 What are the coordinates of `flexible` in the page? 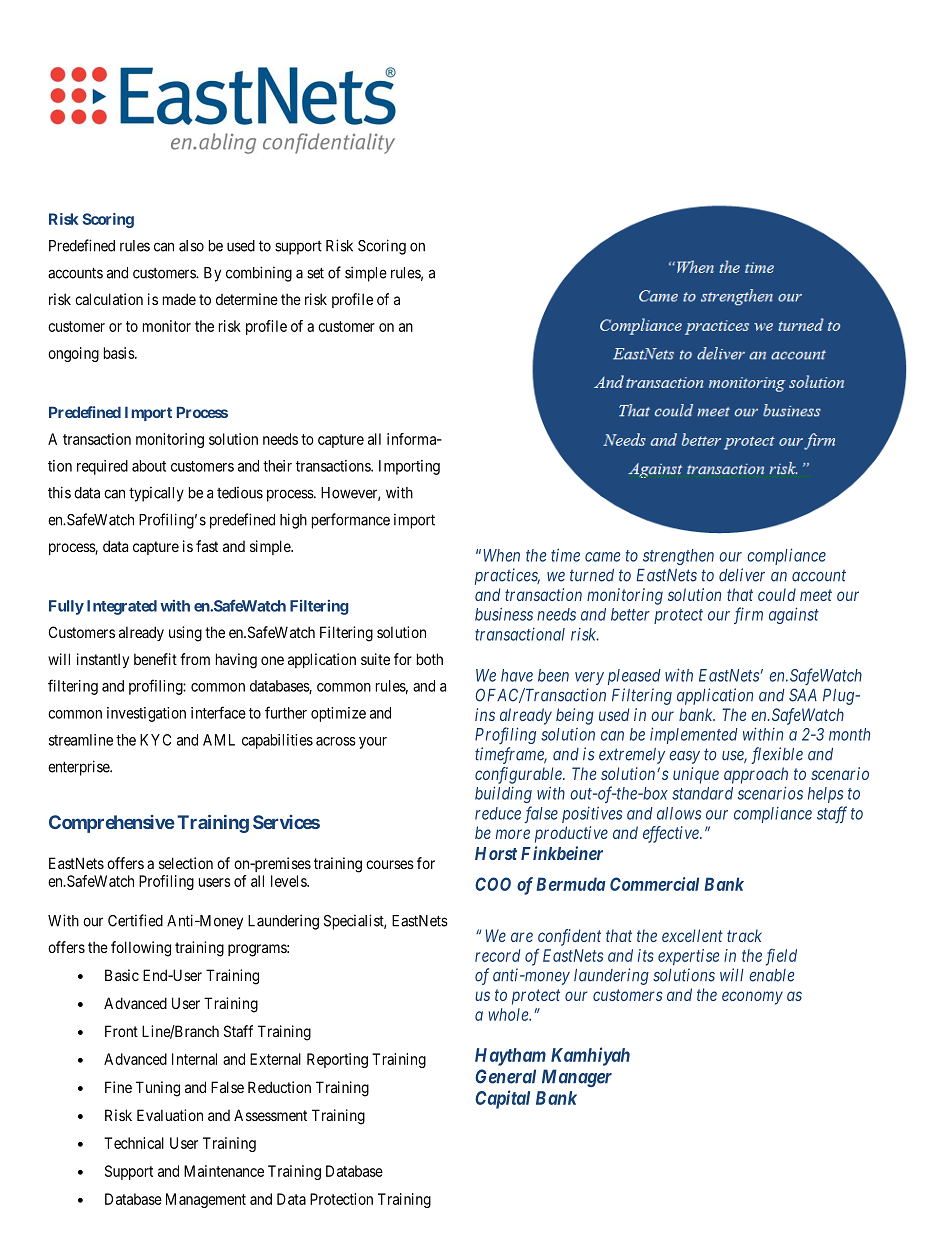 It's located at (777, 755).
